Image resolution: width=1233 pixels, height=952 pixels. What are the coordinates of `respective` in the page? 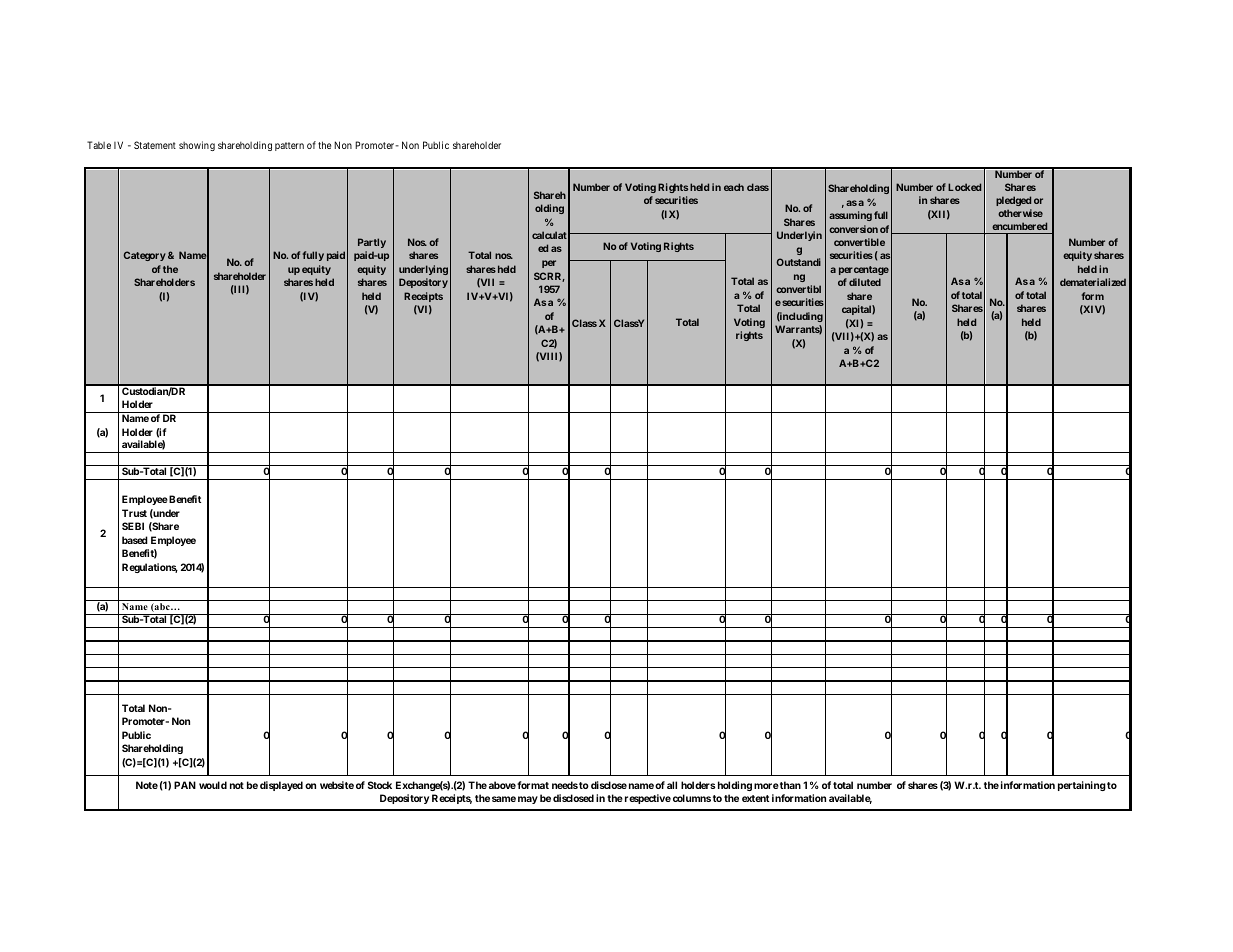 It's located at (646, 799).
